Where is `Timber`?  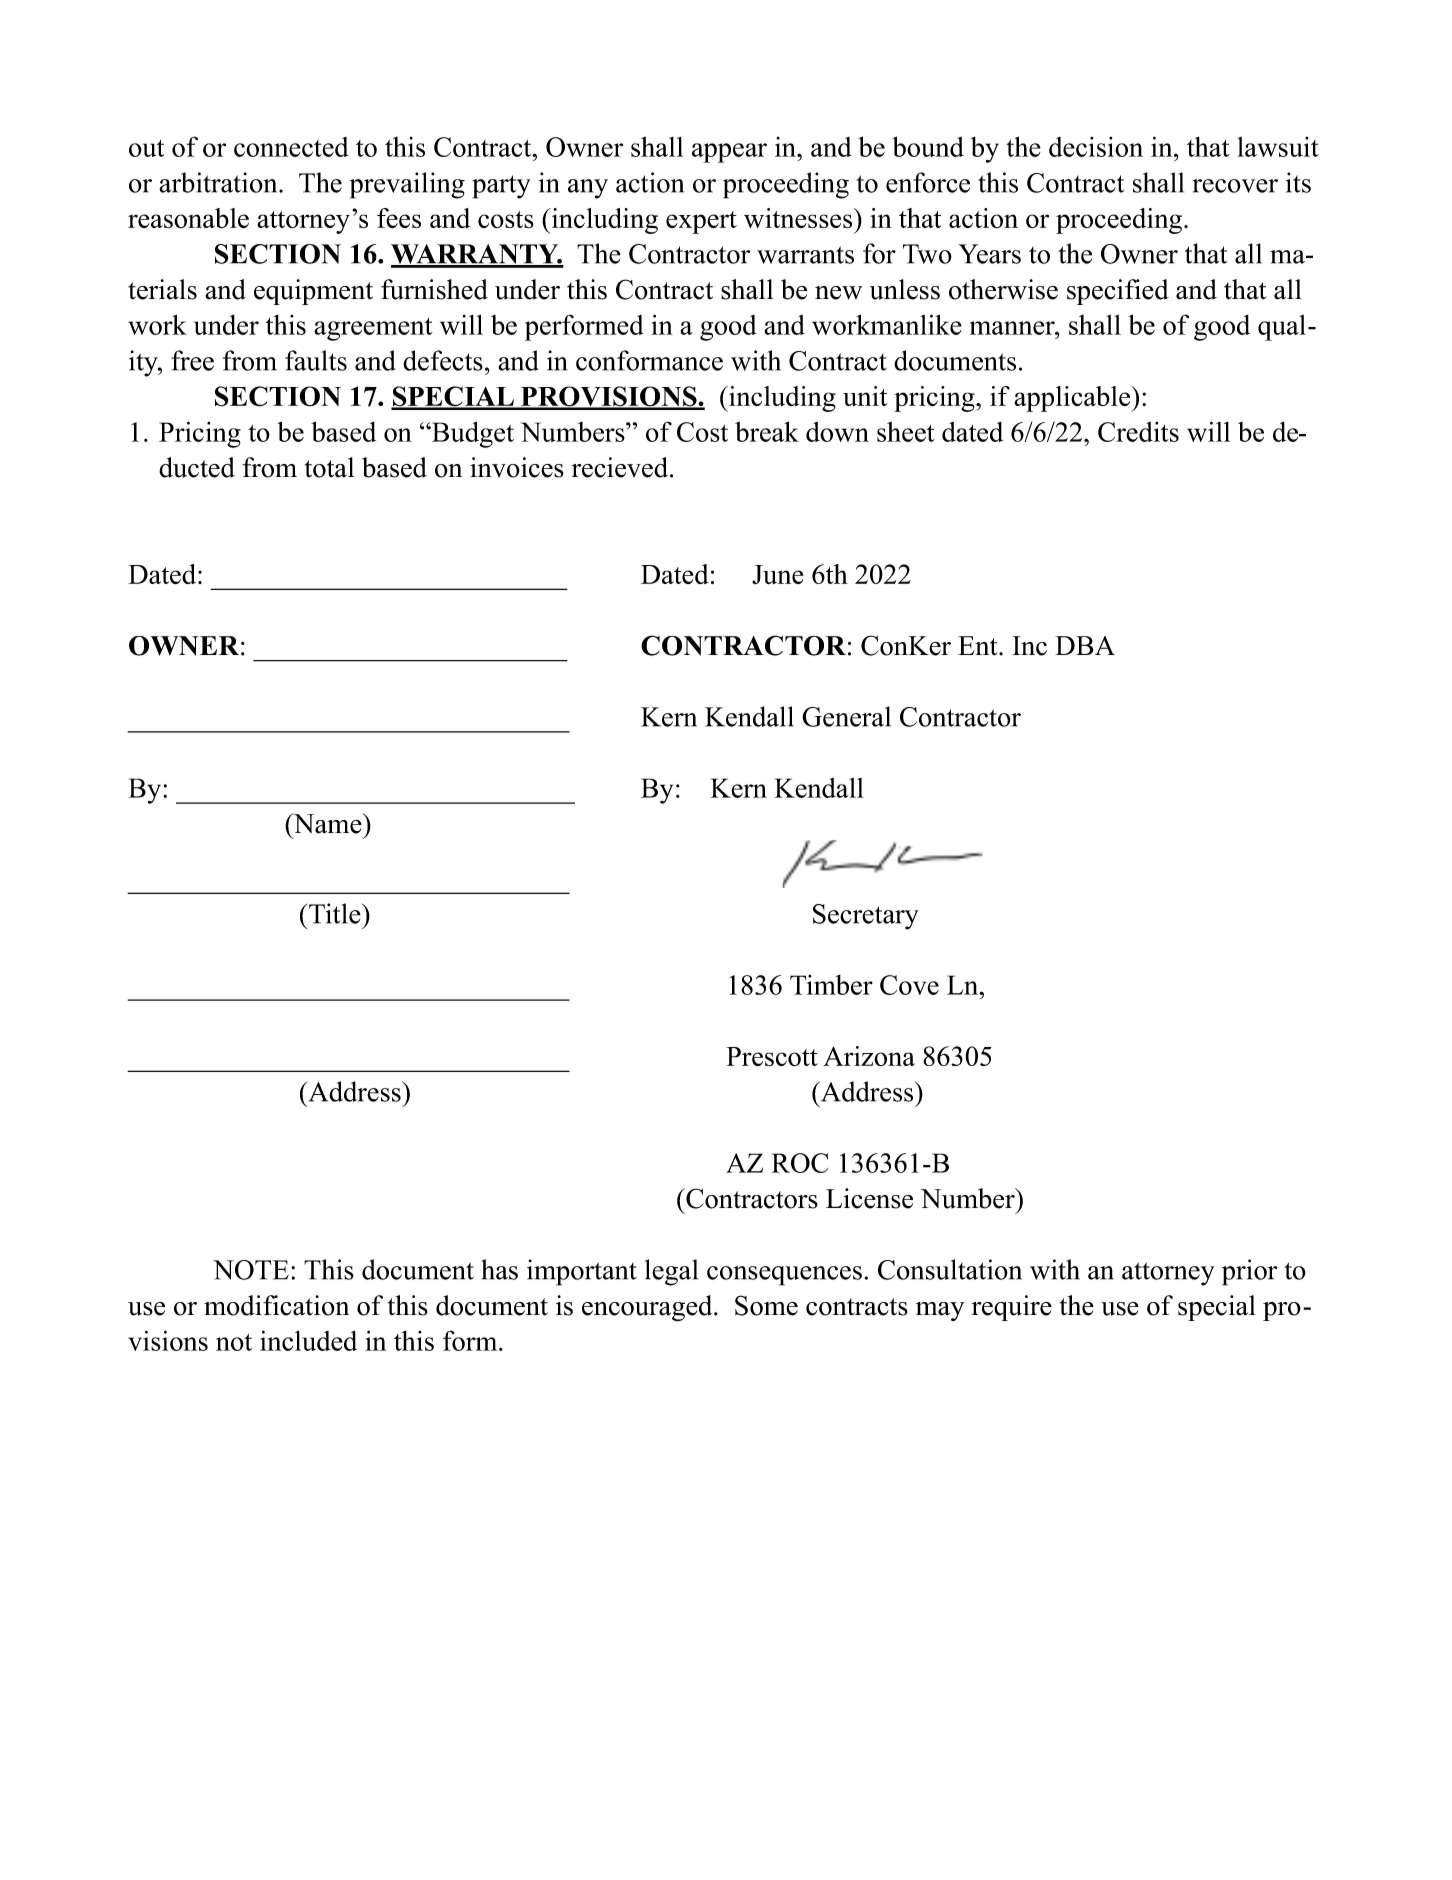 Timber is located at coordinates (831, 985).
